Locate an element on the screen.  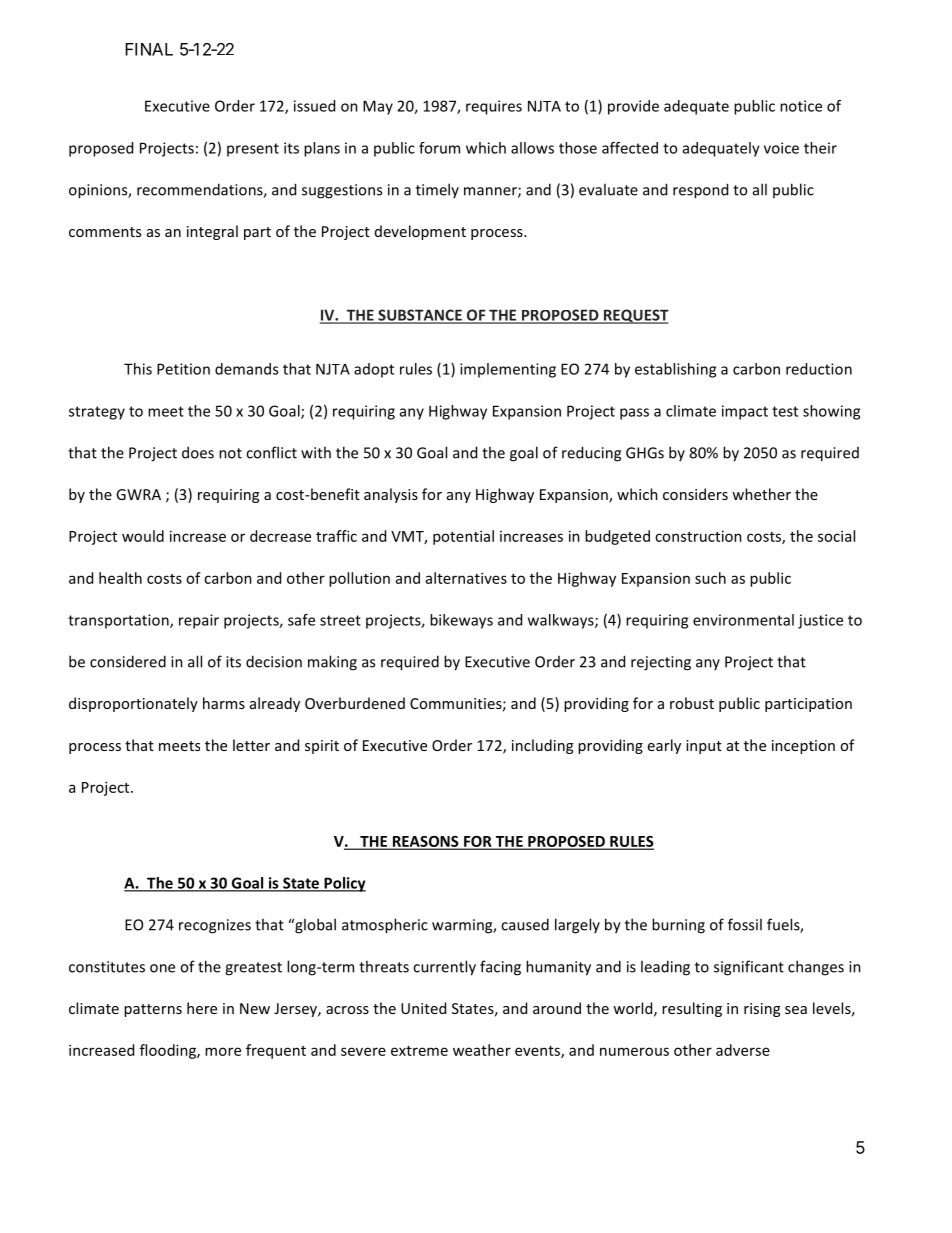
rising is located at coordinates (762, 1010).
